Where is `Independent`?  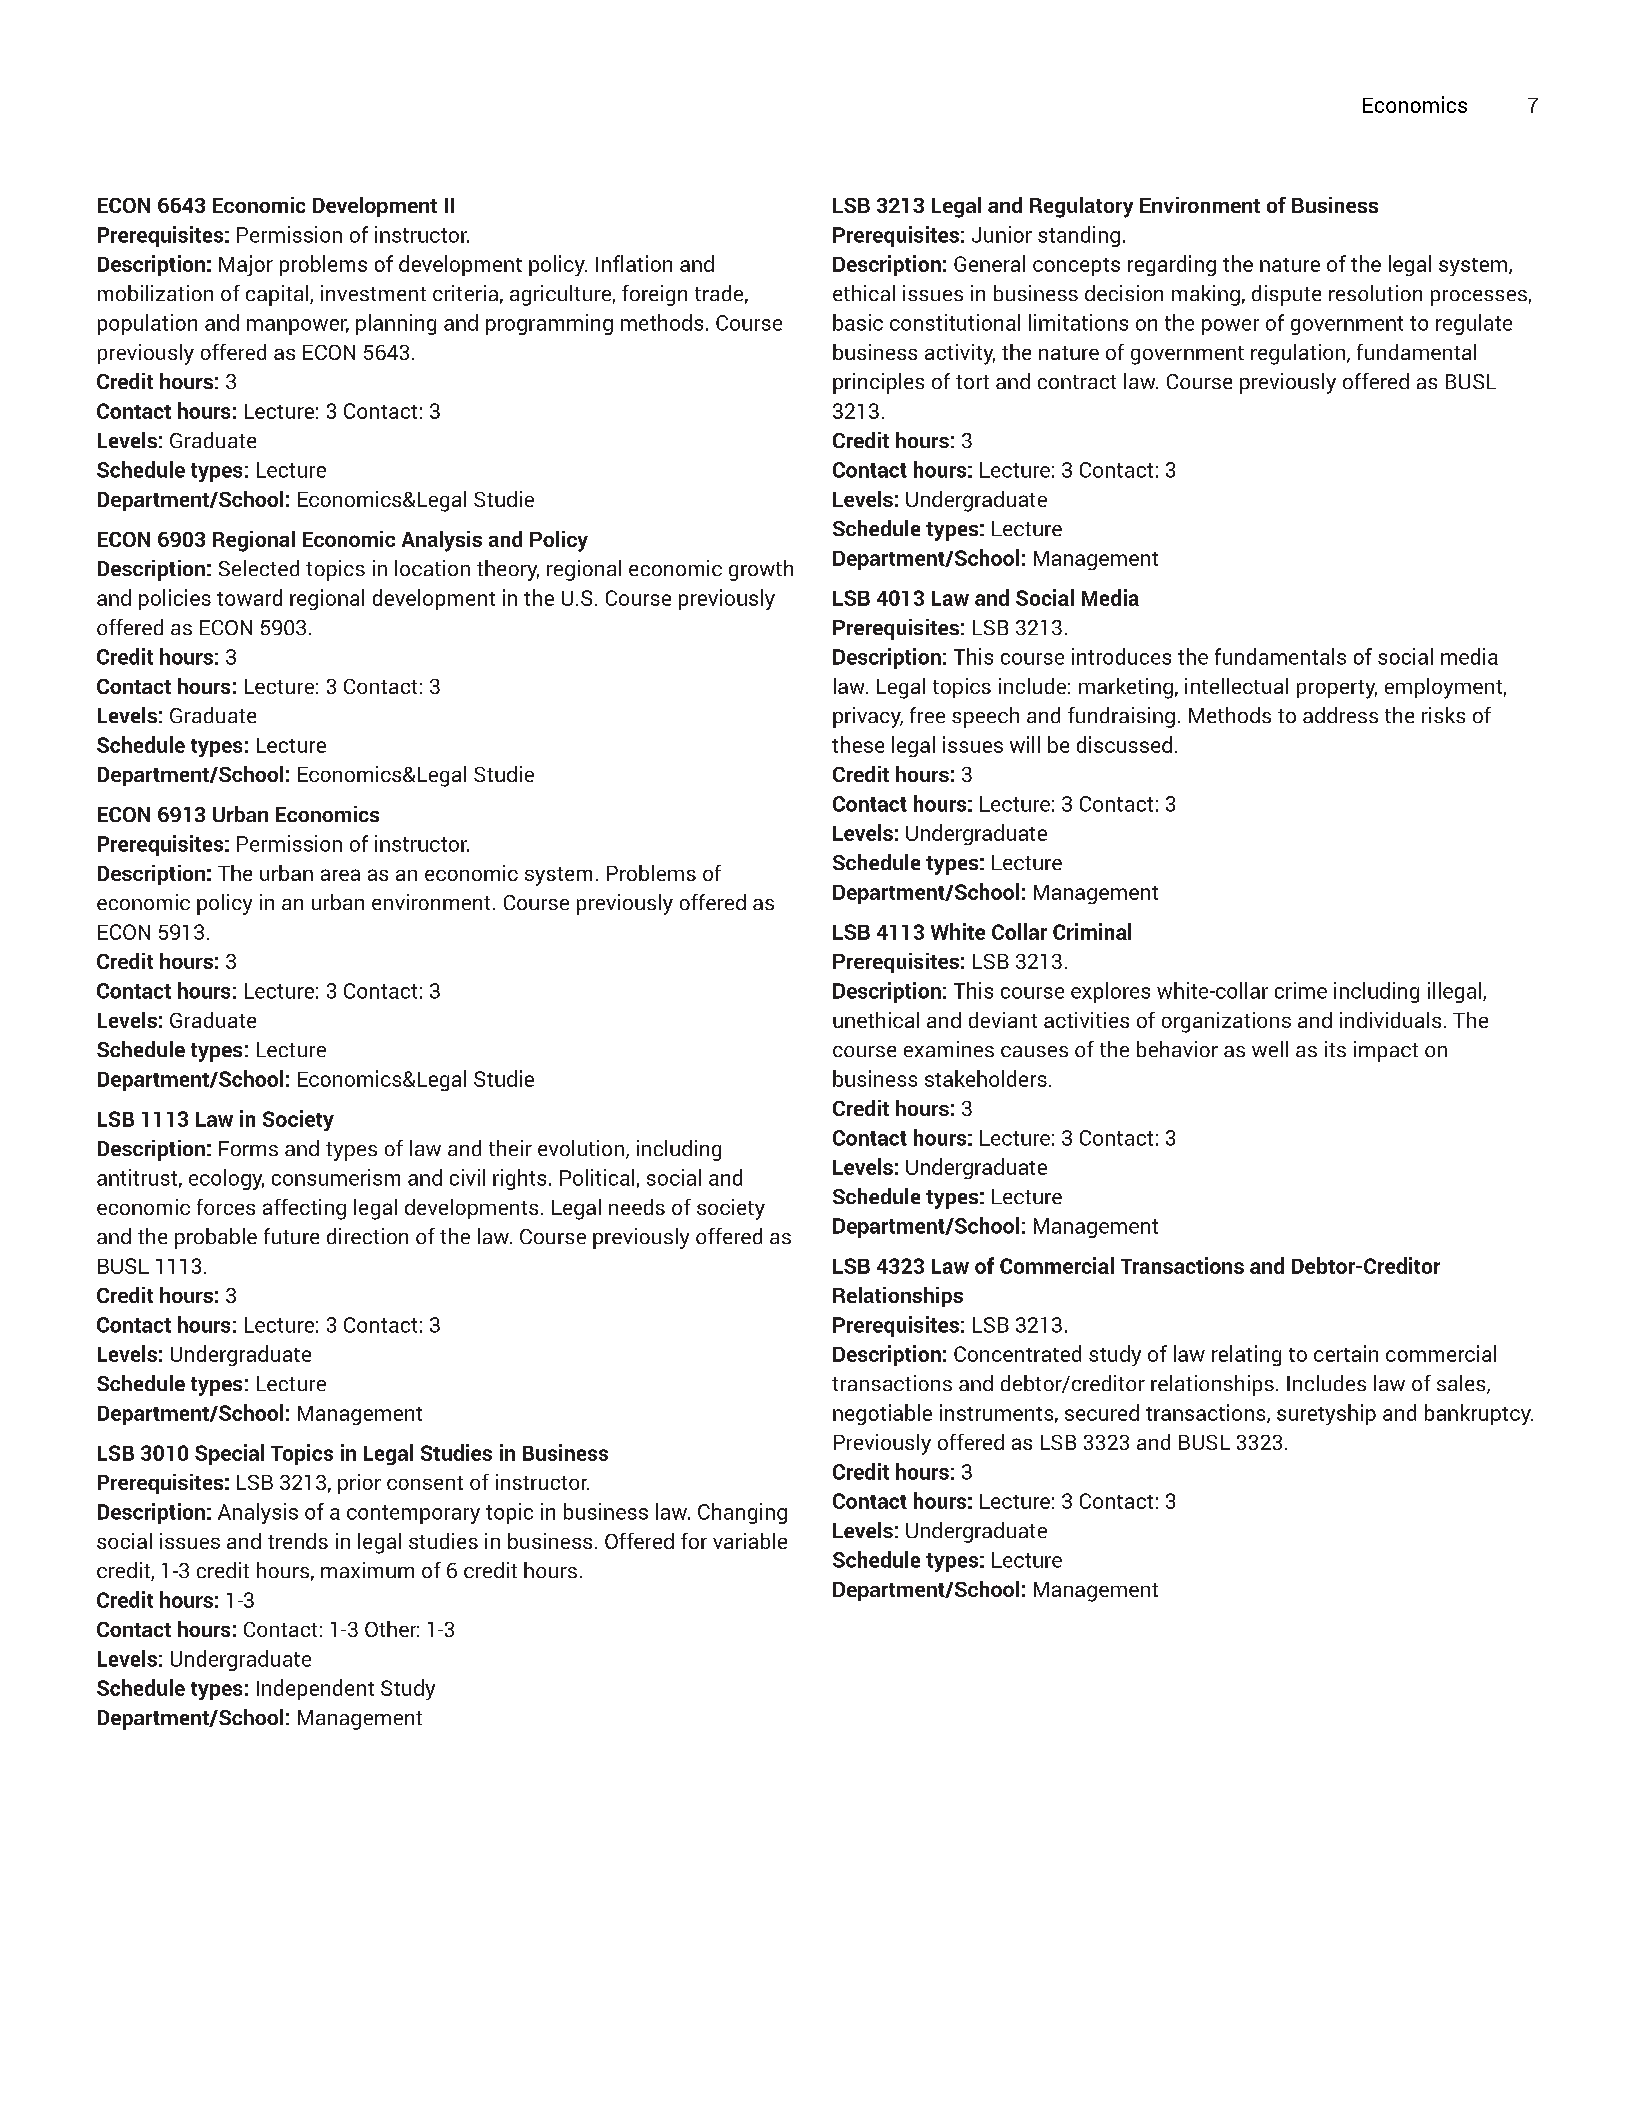 Independent is located at coordinates (315, 1689).
